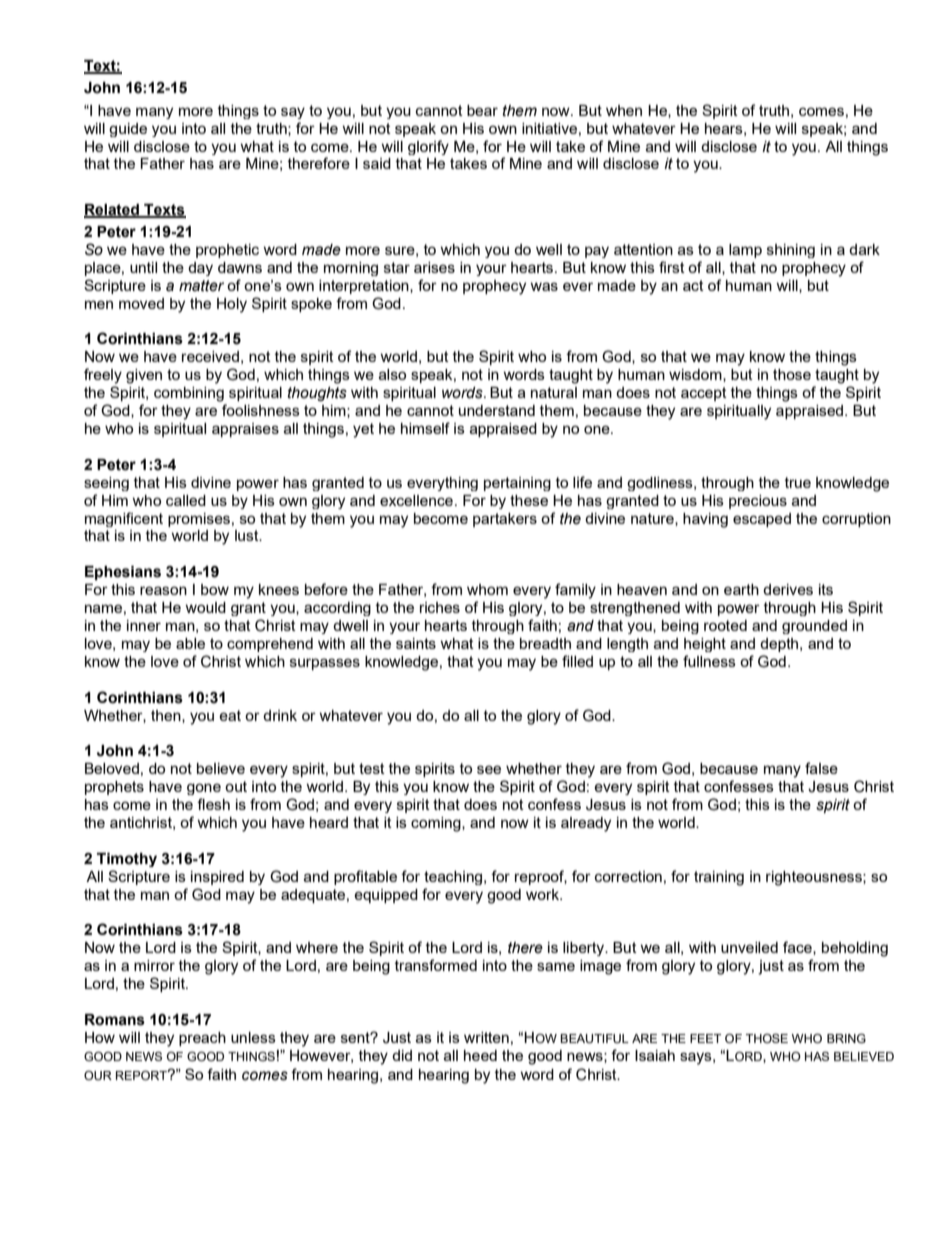 Image resolution: width=952 pixels, height=1233 pixels. What do you see at coordinates (482, 110) in the screenshot?
I see `bear` at bounding box center [482, 110].
